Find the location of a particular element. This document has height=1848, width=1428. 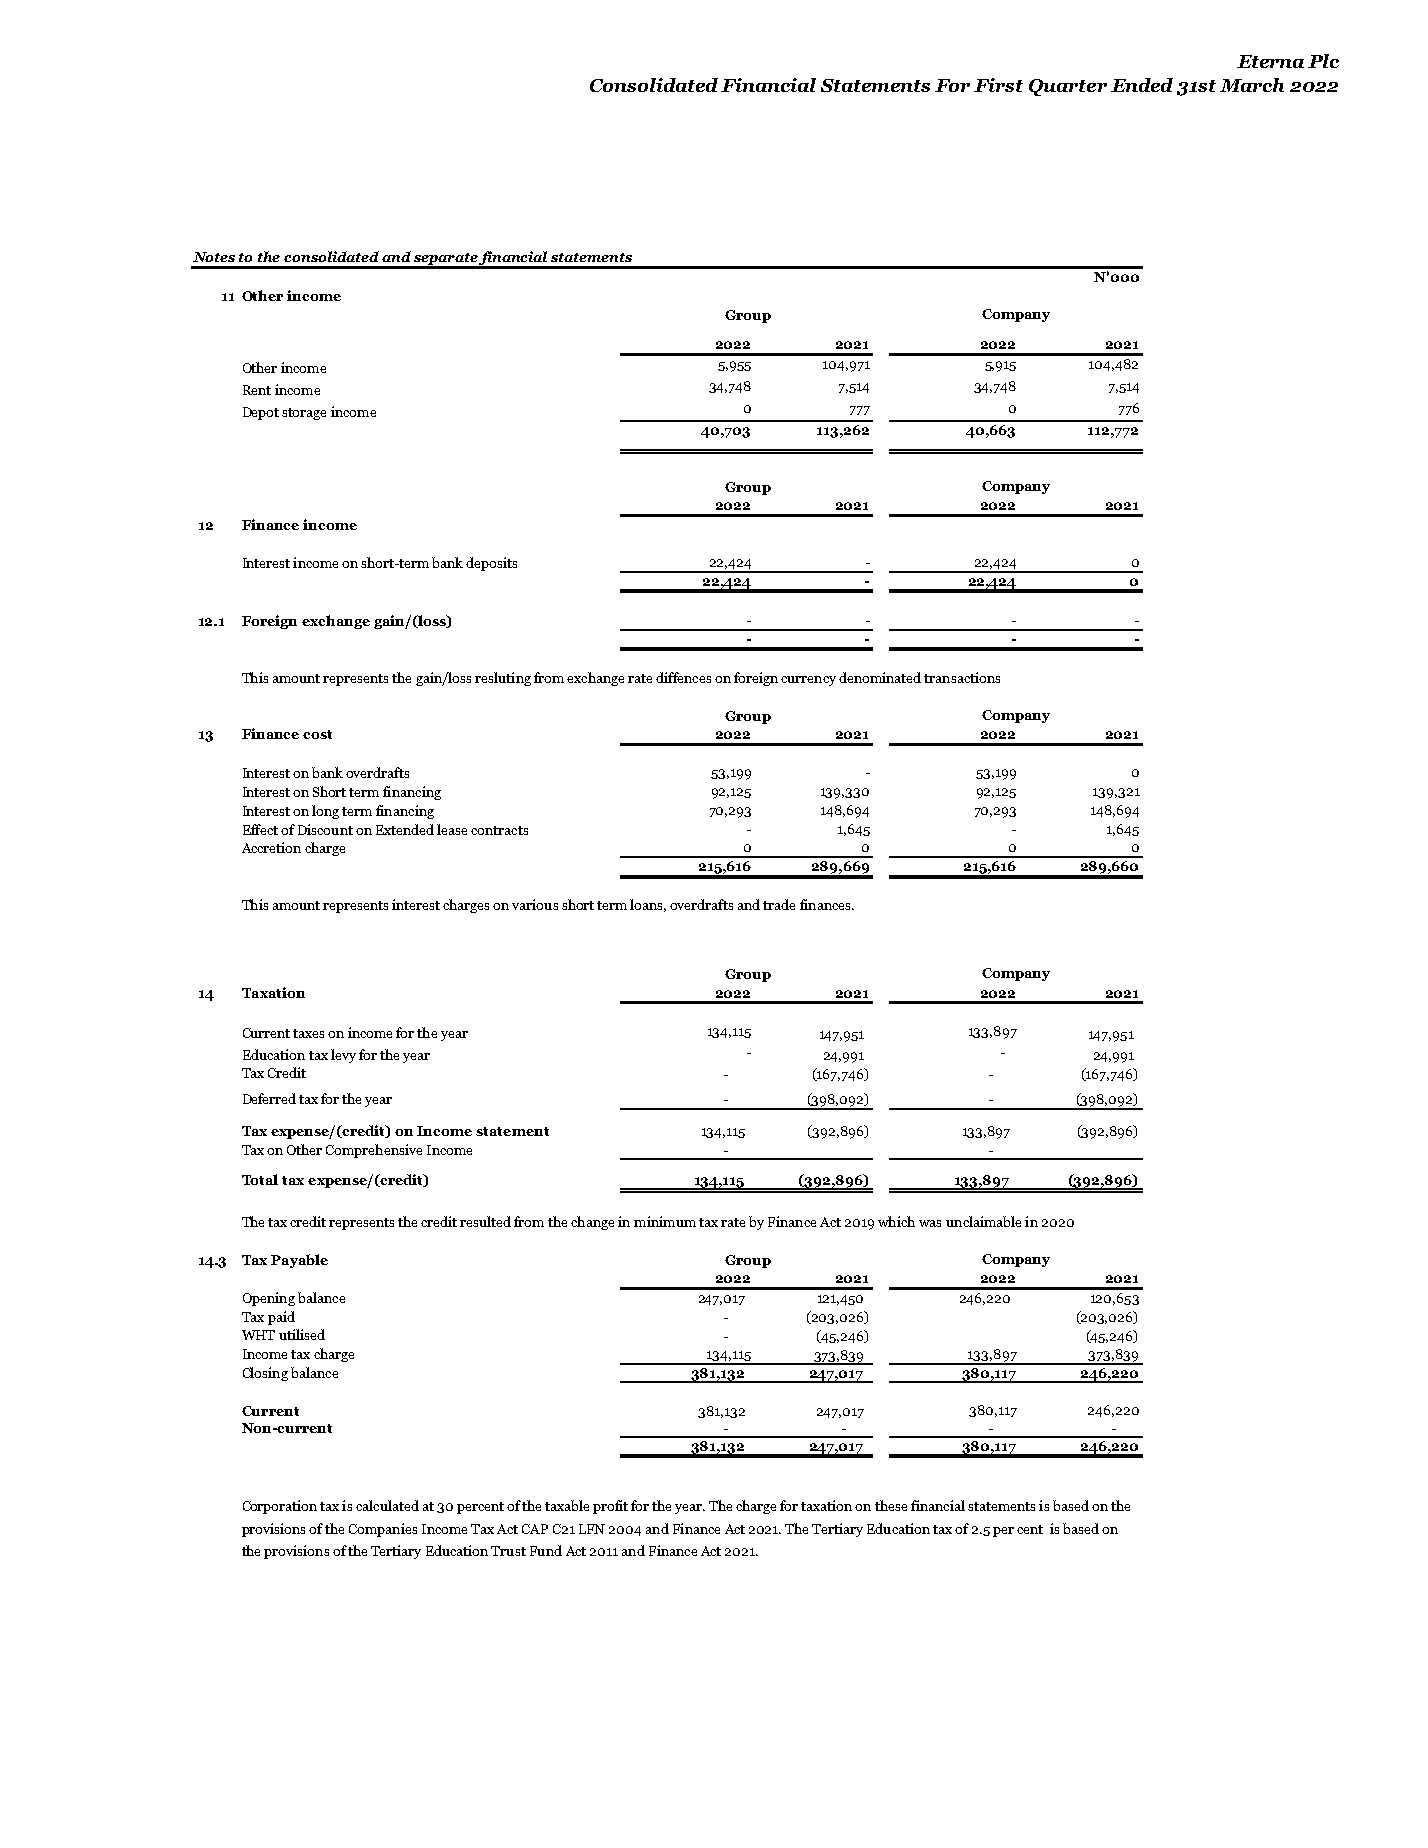

calculated is located at coordinates (387, 1505).
